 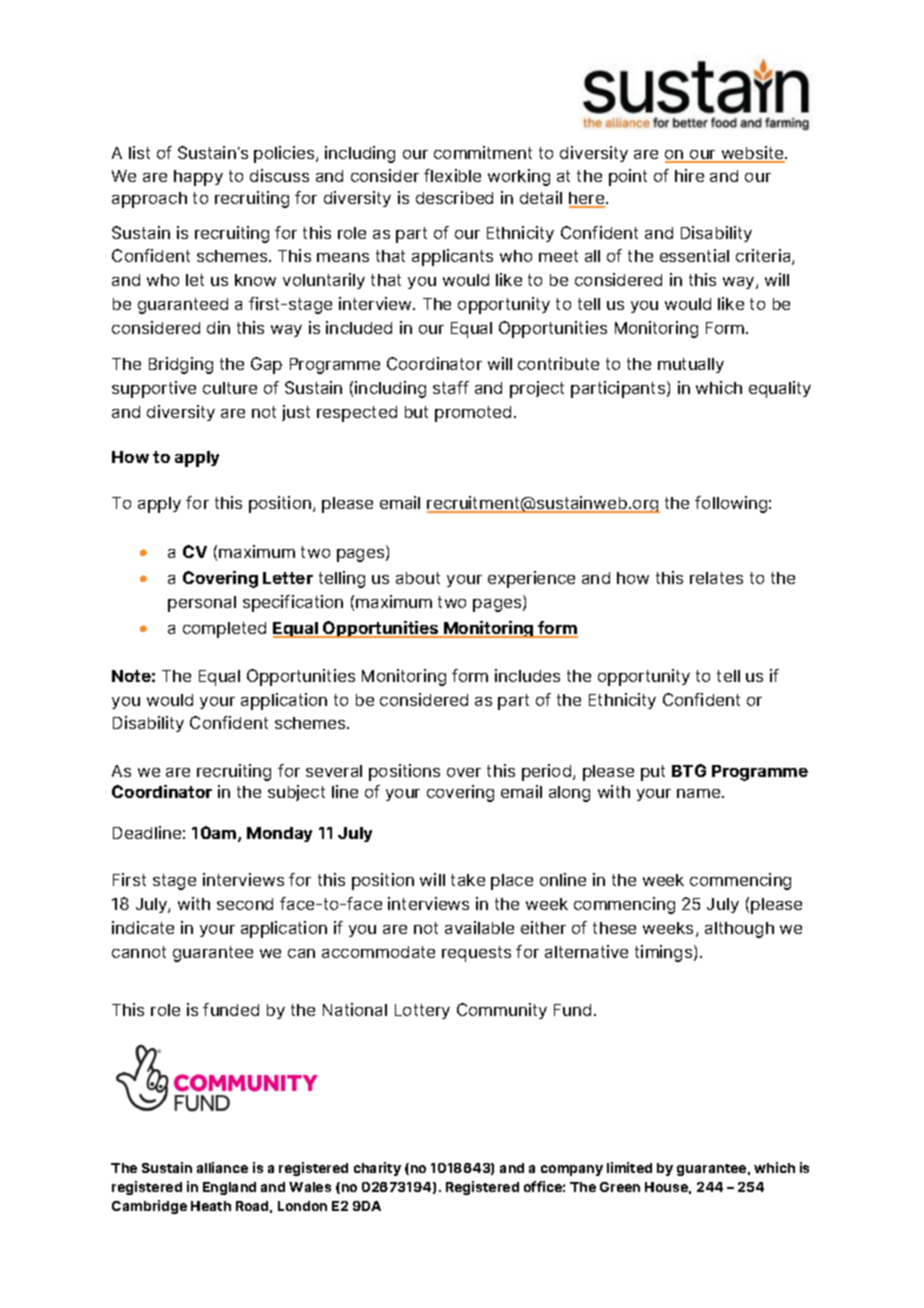 I want to click on mutually, so click(x=691, y=365).
